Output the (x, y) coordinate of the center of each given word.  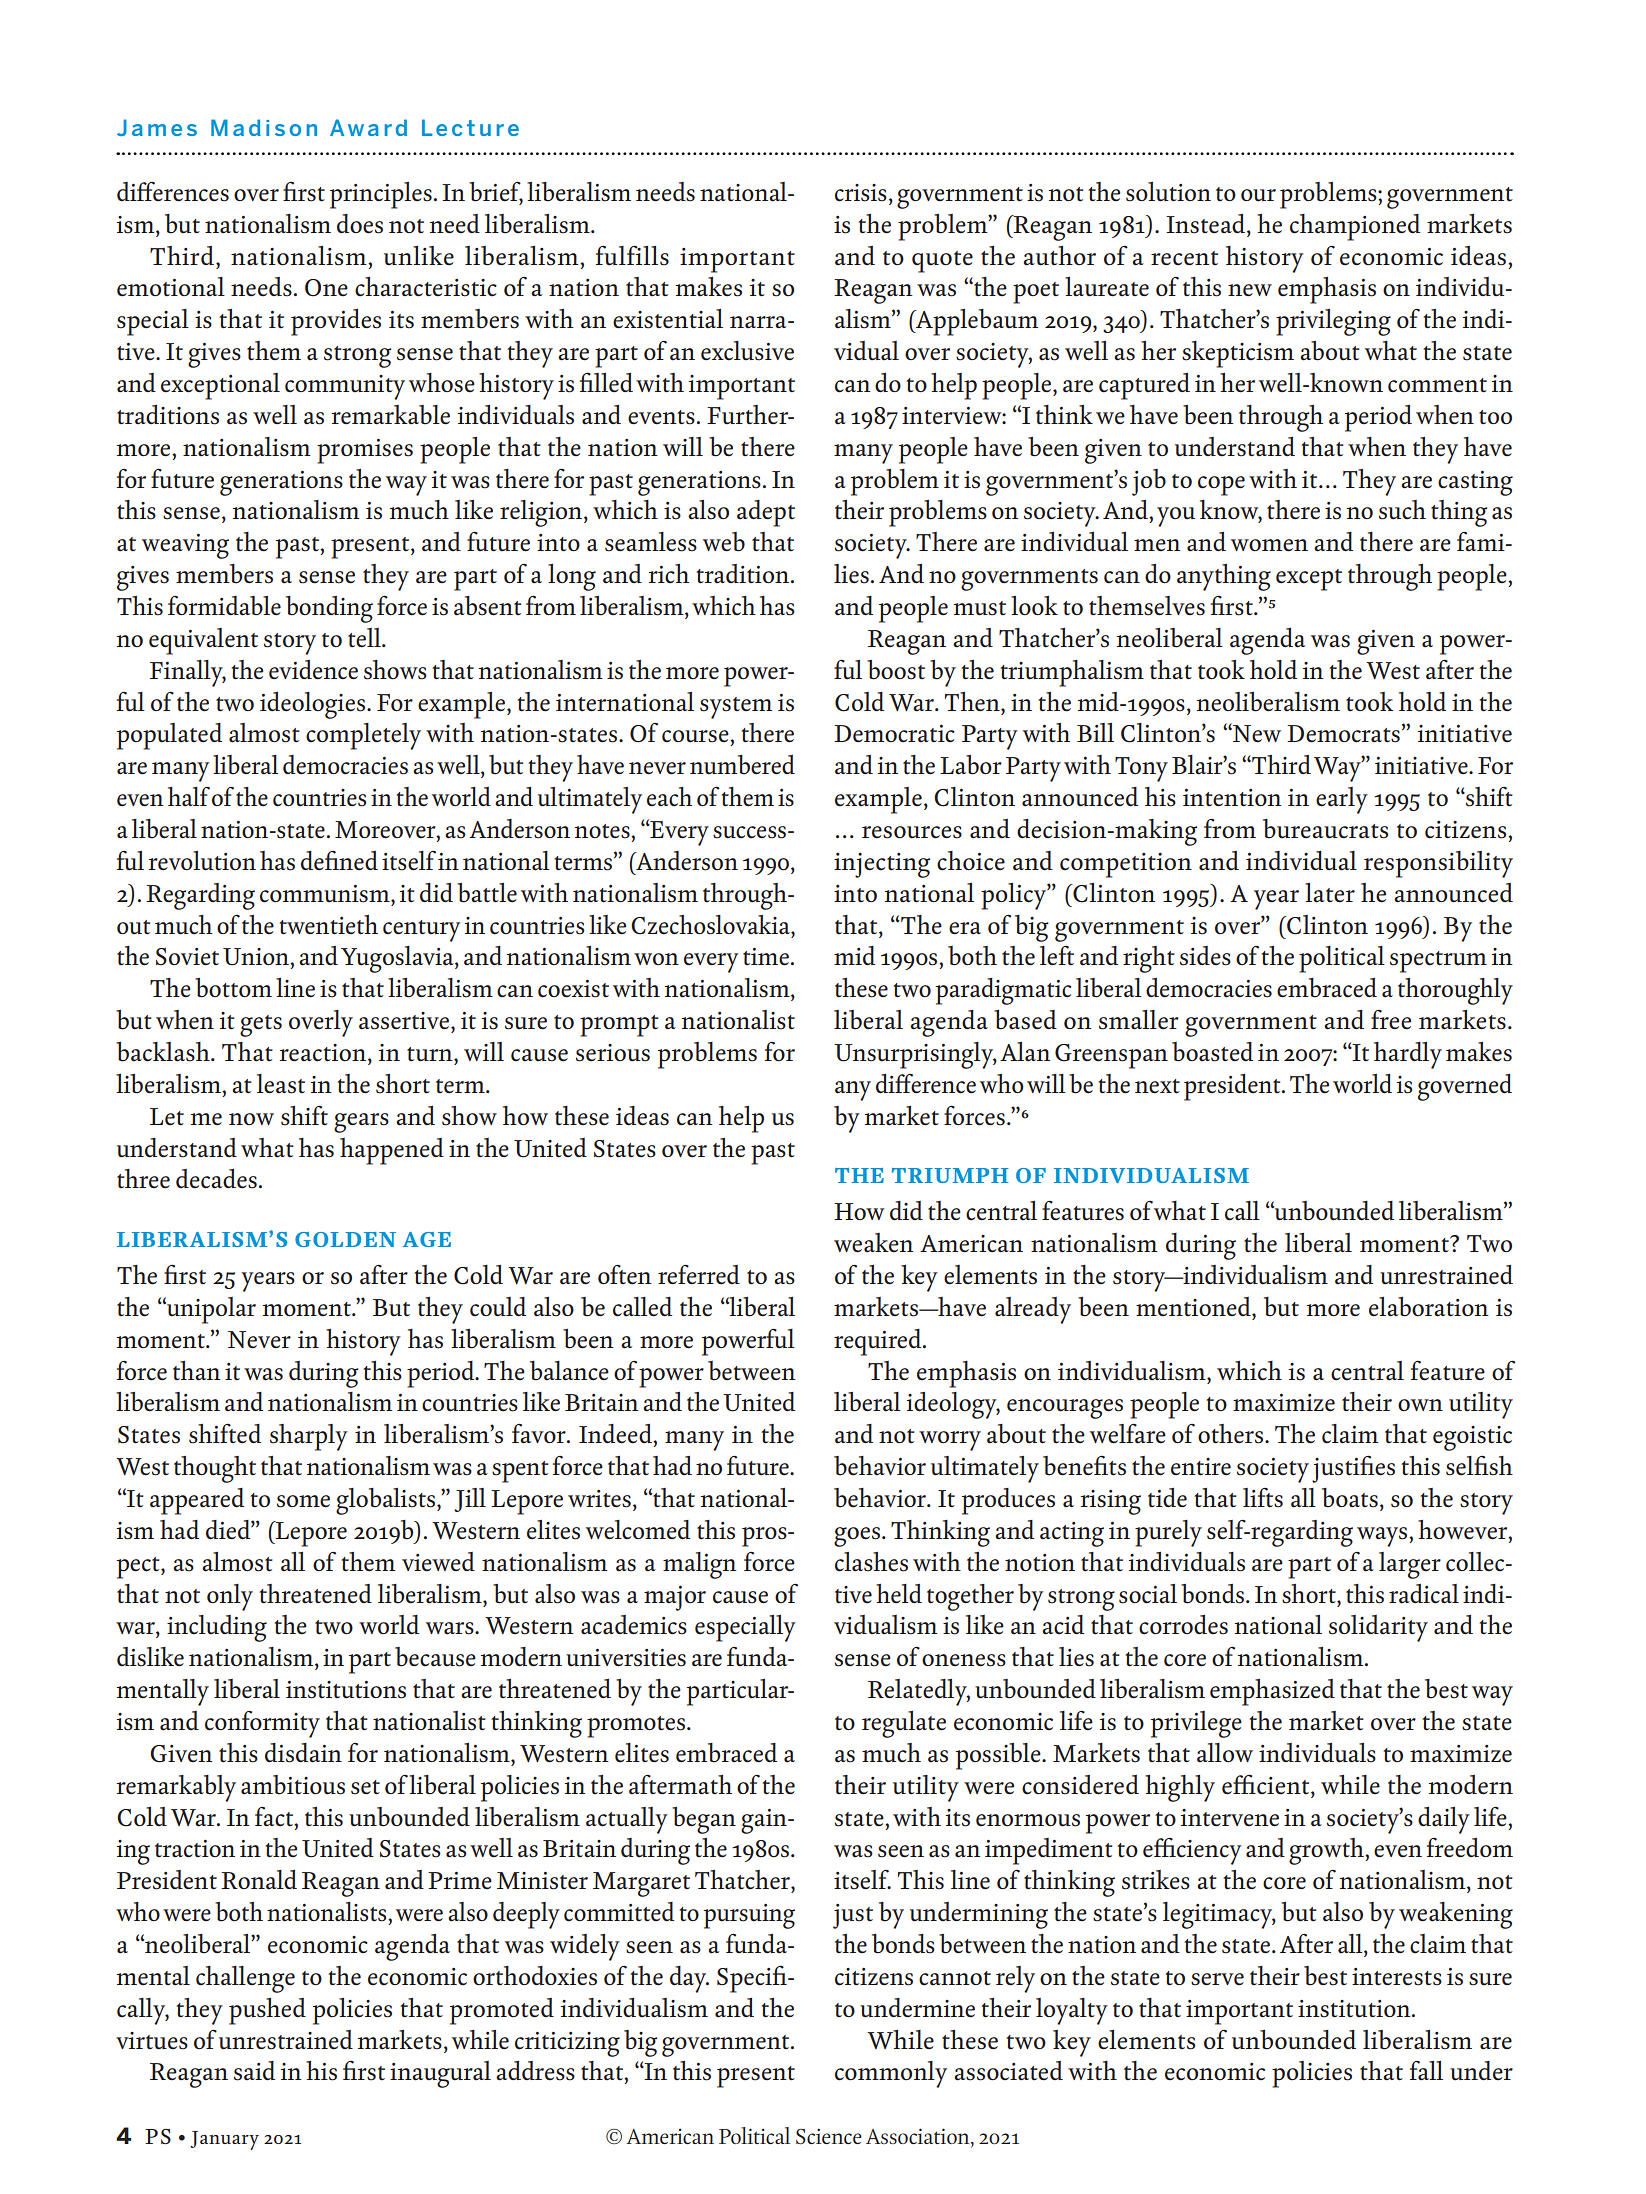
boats (1350, 1498)
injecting (882, 865)
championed (1355, 227)
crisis (861, 193)
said (254, 2071)
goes (857, 1537)
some (303, 1501)
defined (339, 861)
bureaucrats (1325, 829)
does (360, 224)
